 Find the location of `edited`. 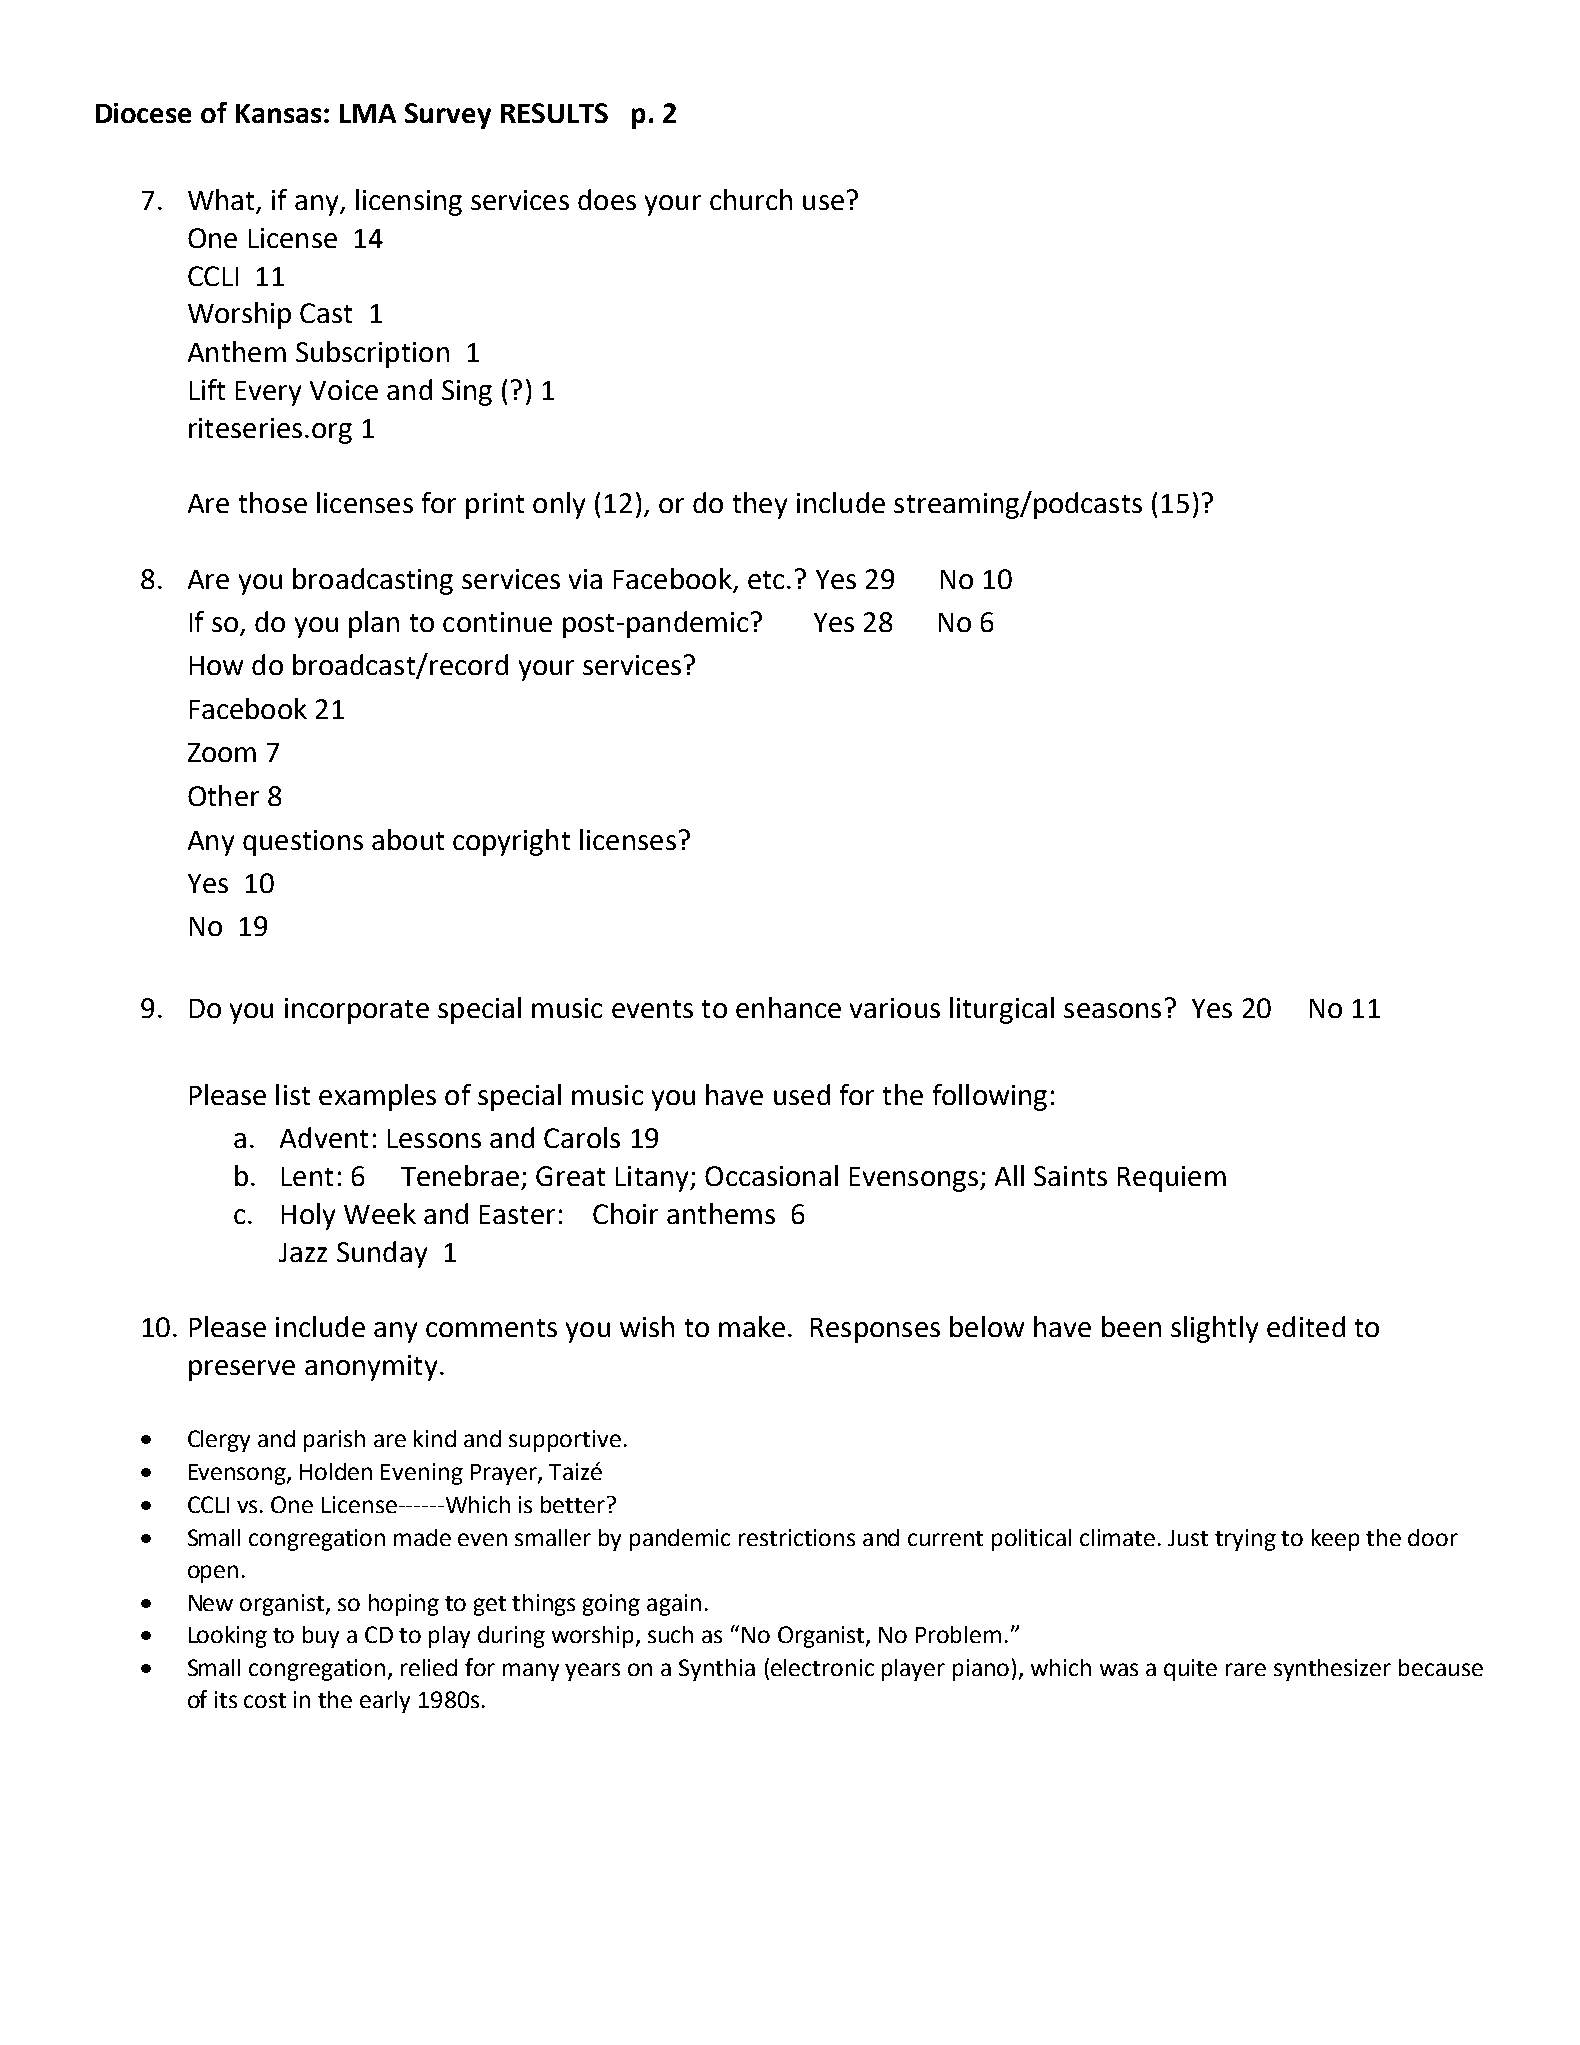

edited is located at coordinates (1306, 1326).
